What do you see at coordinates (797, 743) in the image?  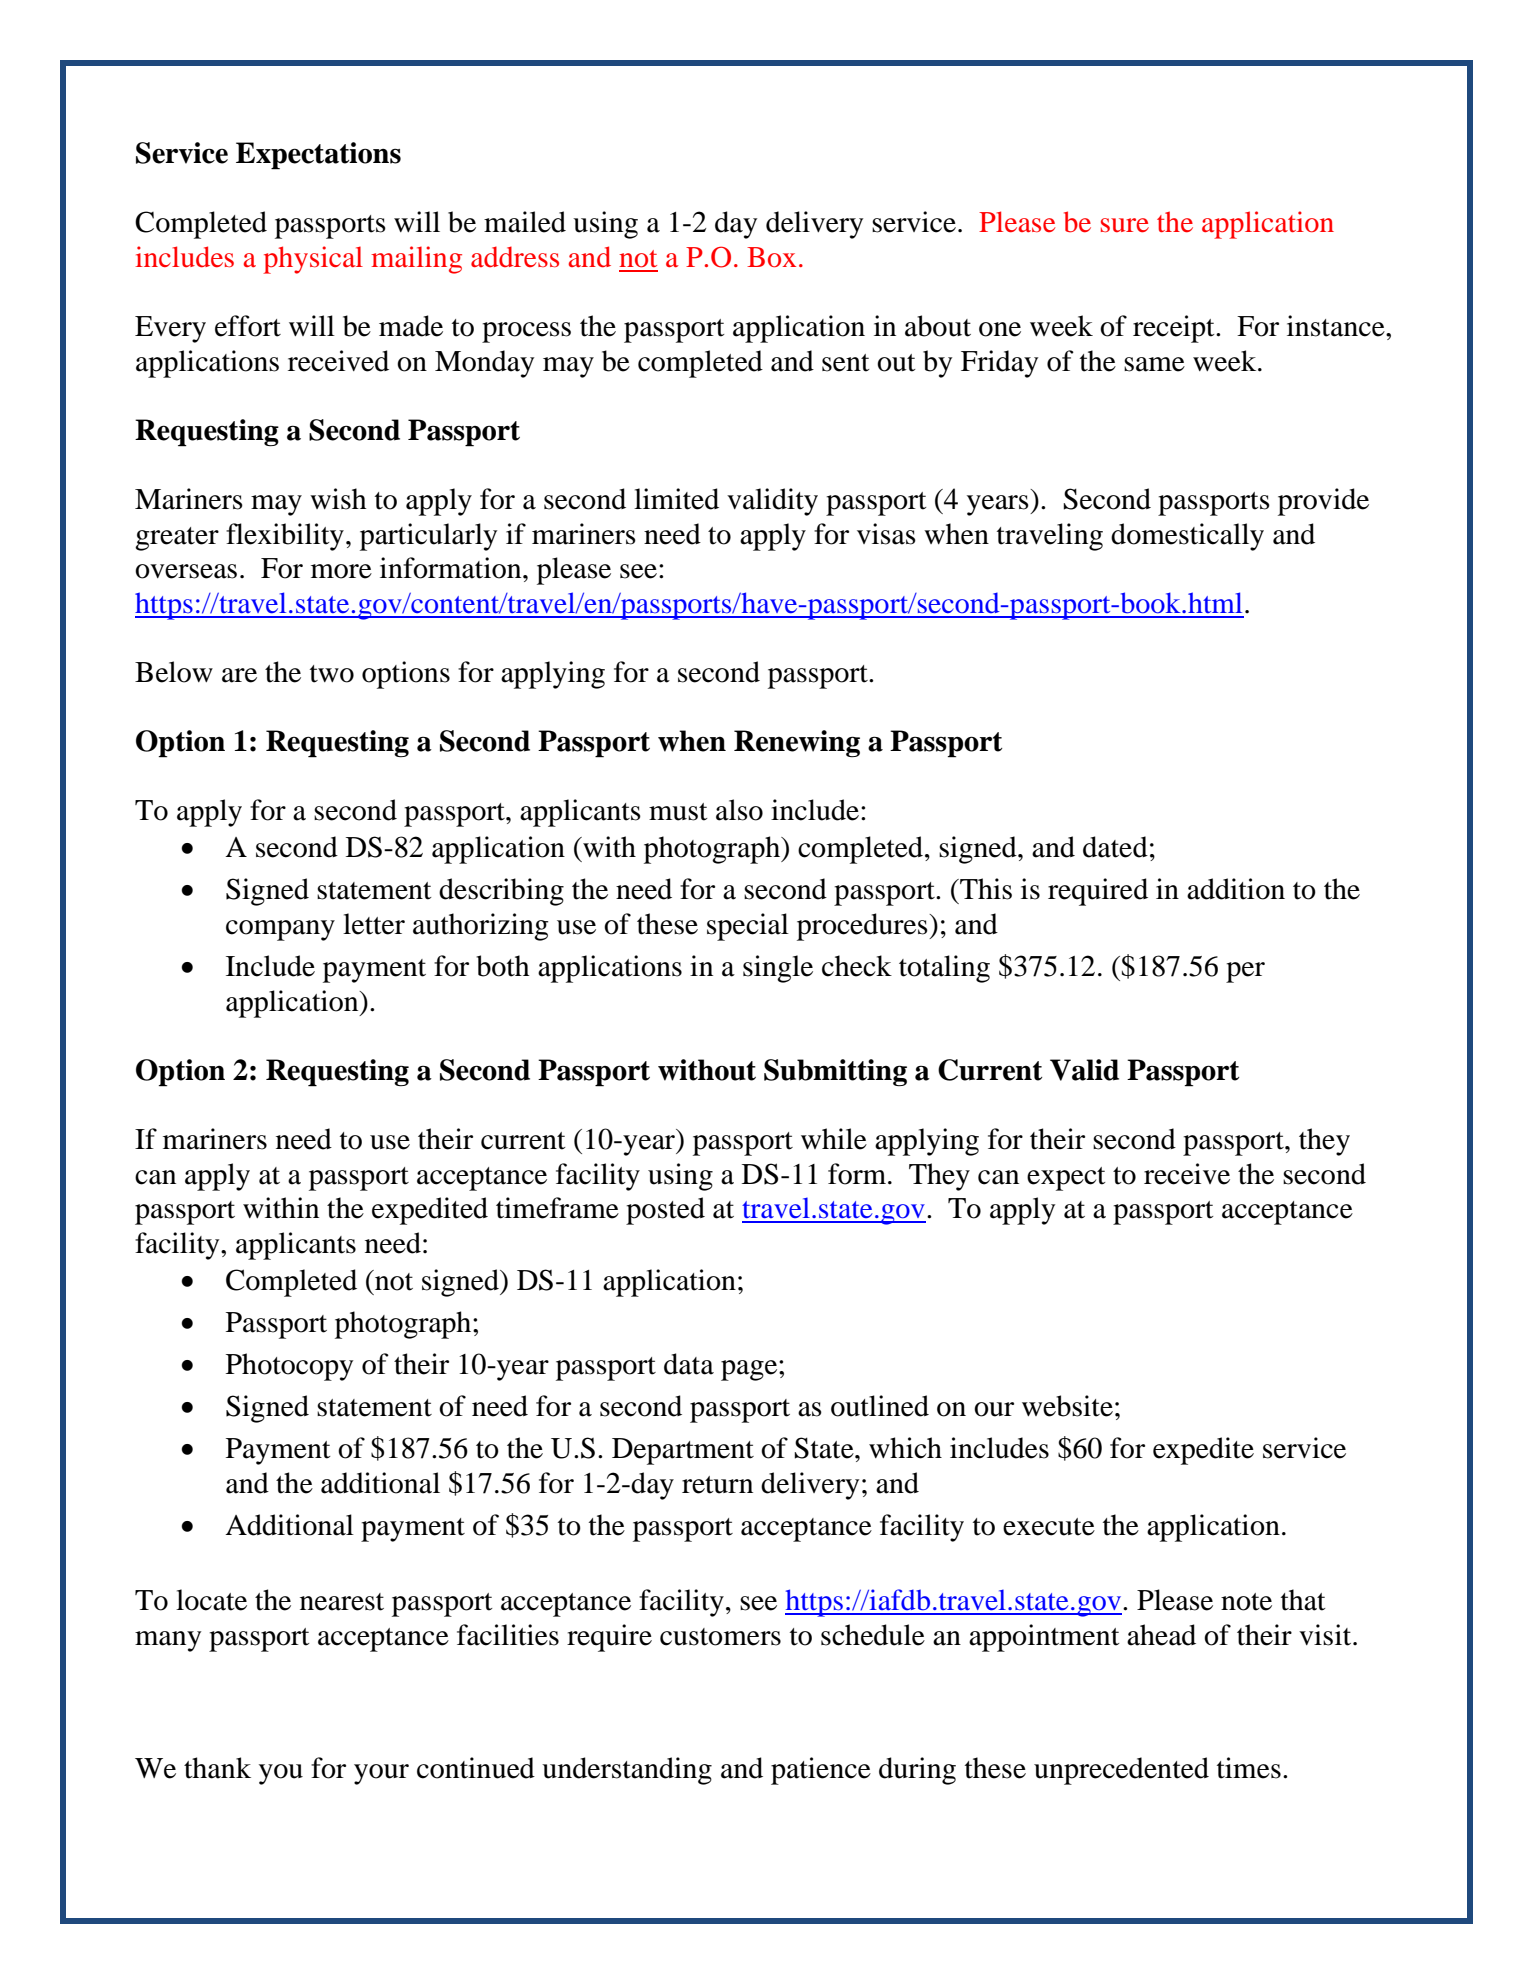 I see `Renewing` at bounding box center [797, 743].
